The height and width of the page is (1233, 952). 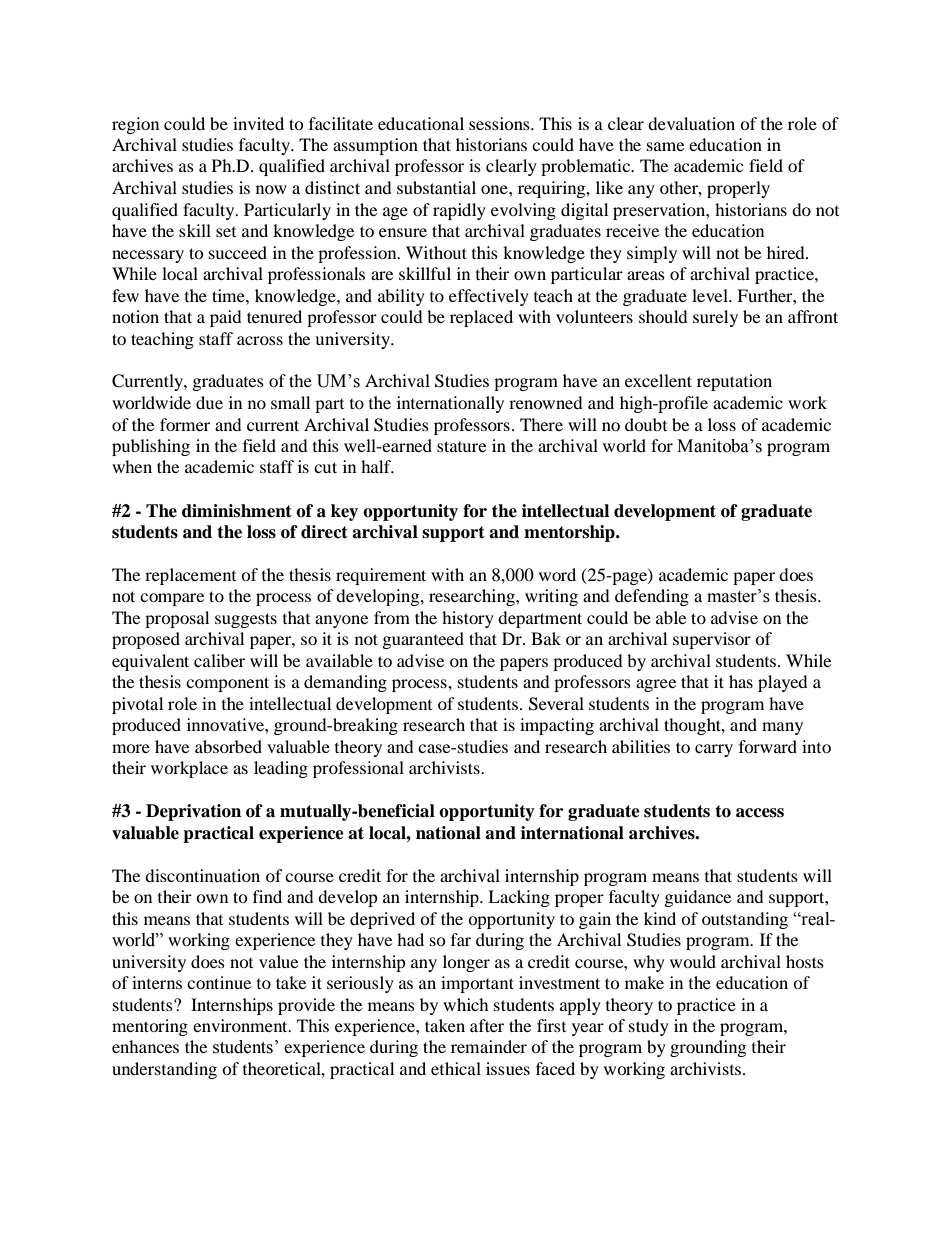 What do you see at coordinates (190, 576) in the page?
I see `replacement` at bounding box center [190, 576].
